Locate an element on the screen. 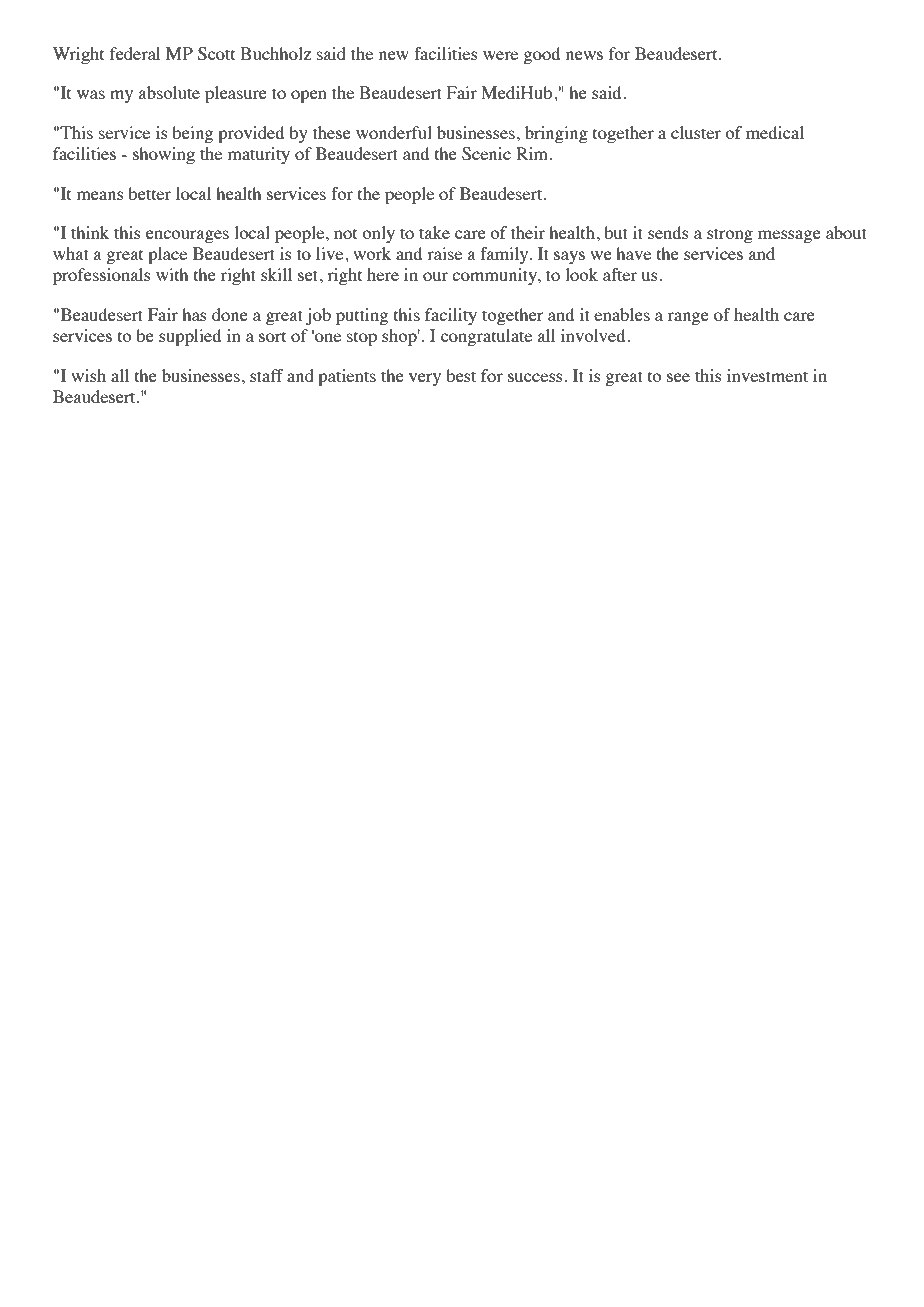  encourages is located at coordinates (187, 236).
